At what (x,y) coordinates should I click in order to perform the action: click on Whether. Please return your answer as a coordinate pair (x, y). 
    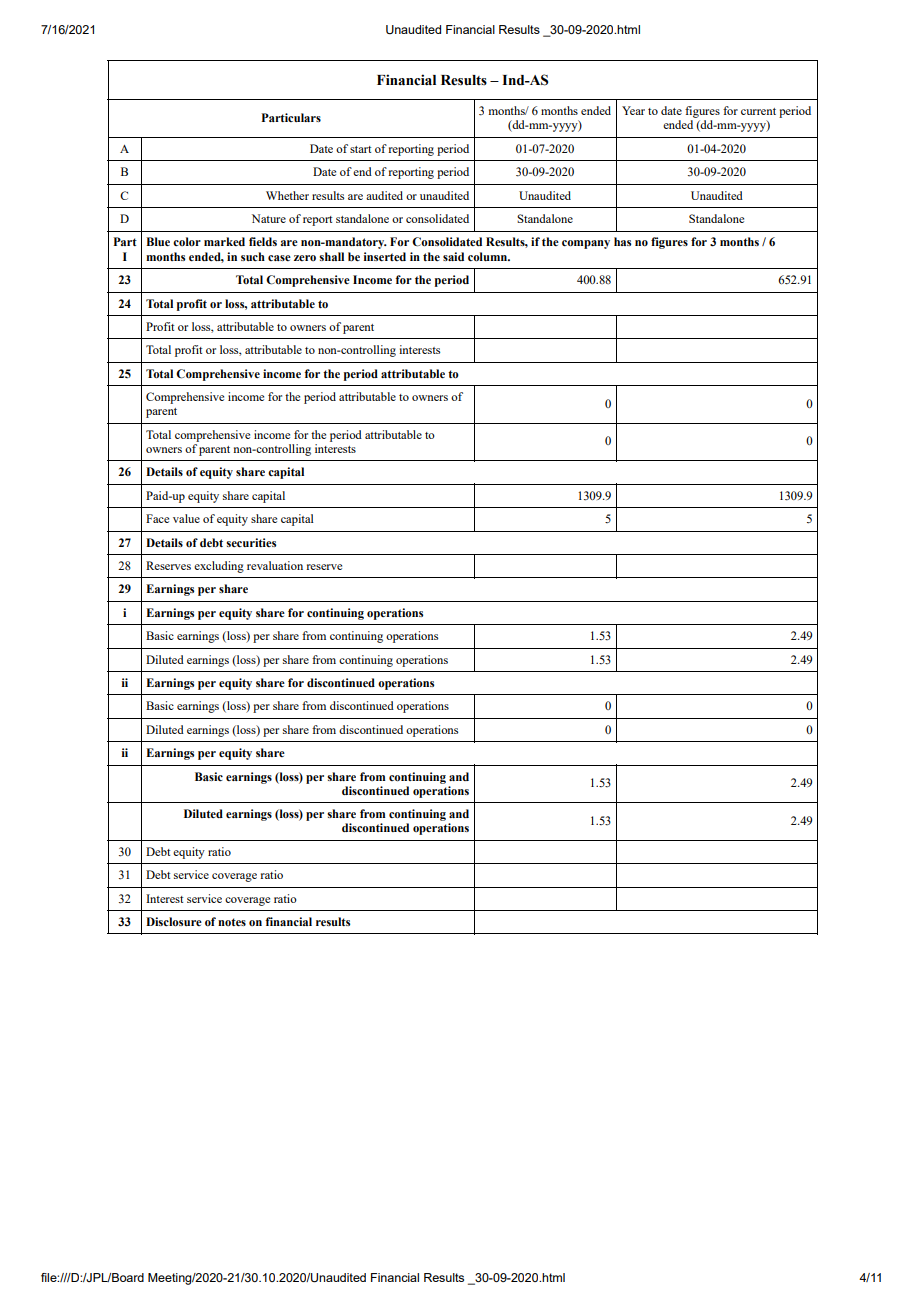
    Looking at the image, I should click on (287, 195).
